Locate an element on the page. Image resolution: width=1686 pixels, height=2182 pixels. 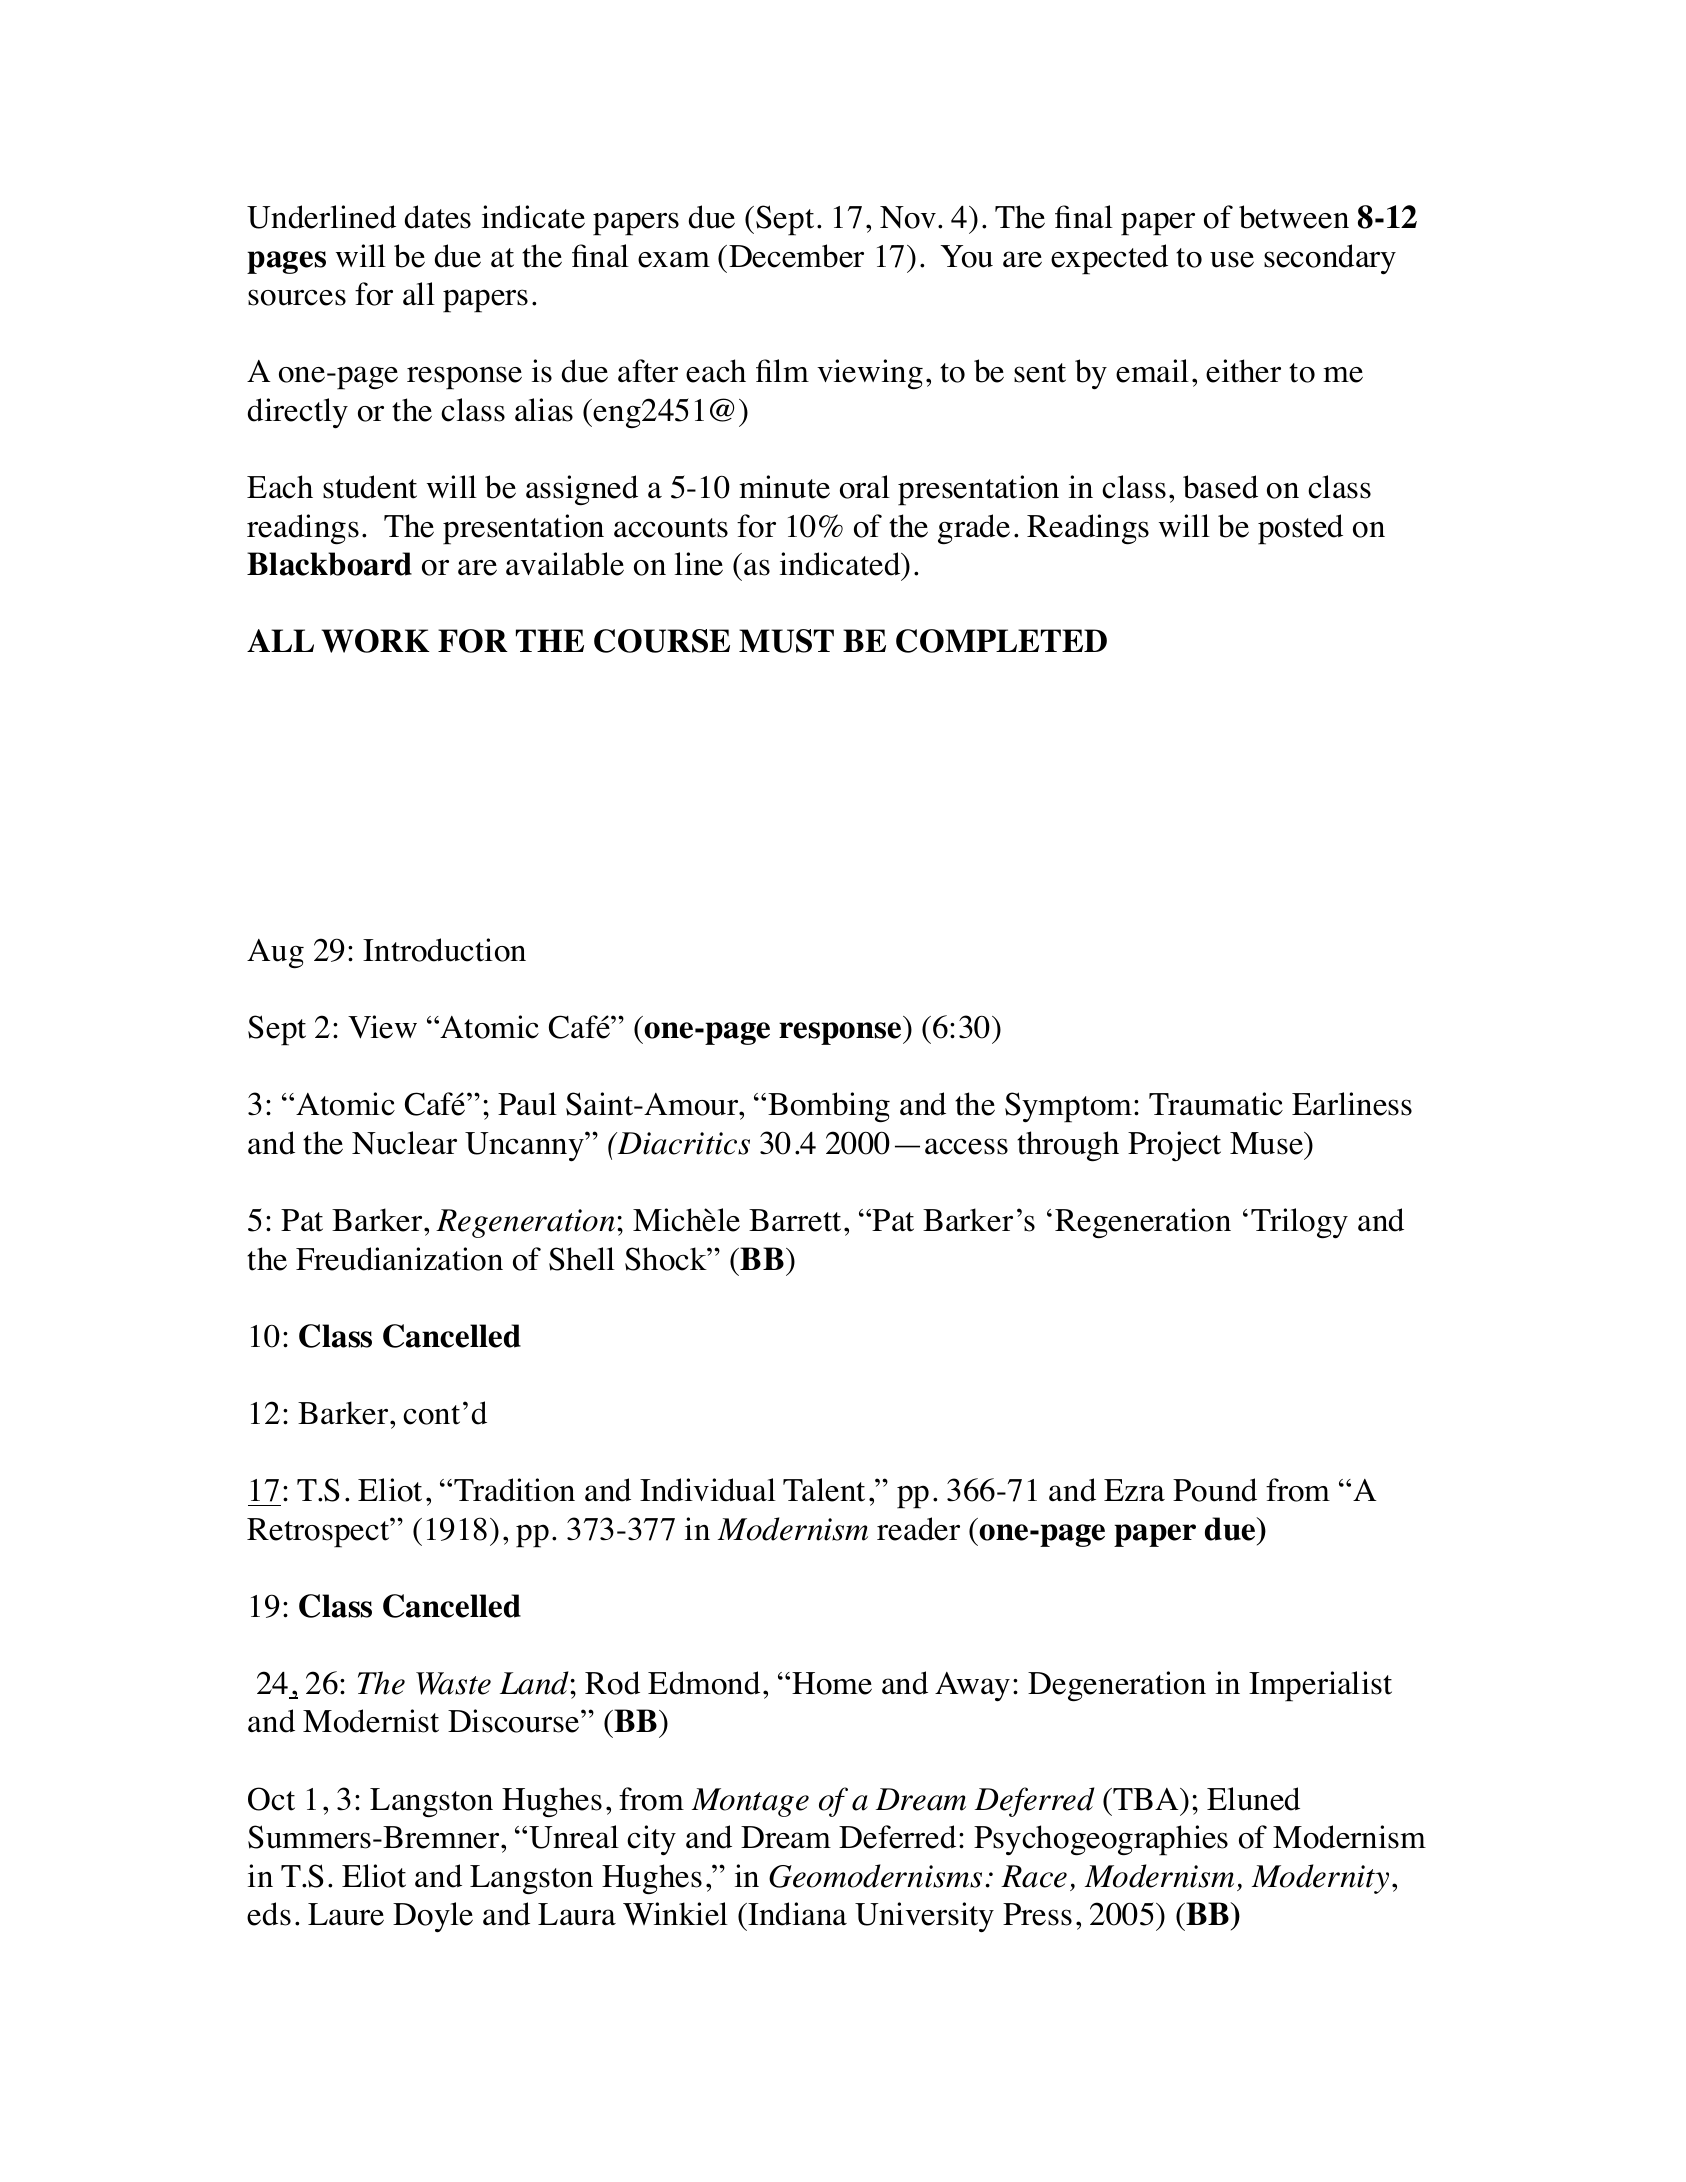
COMPLETED is located at coordinates (1001, 641).
